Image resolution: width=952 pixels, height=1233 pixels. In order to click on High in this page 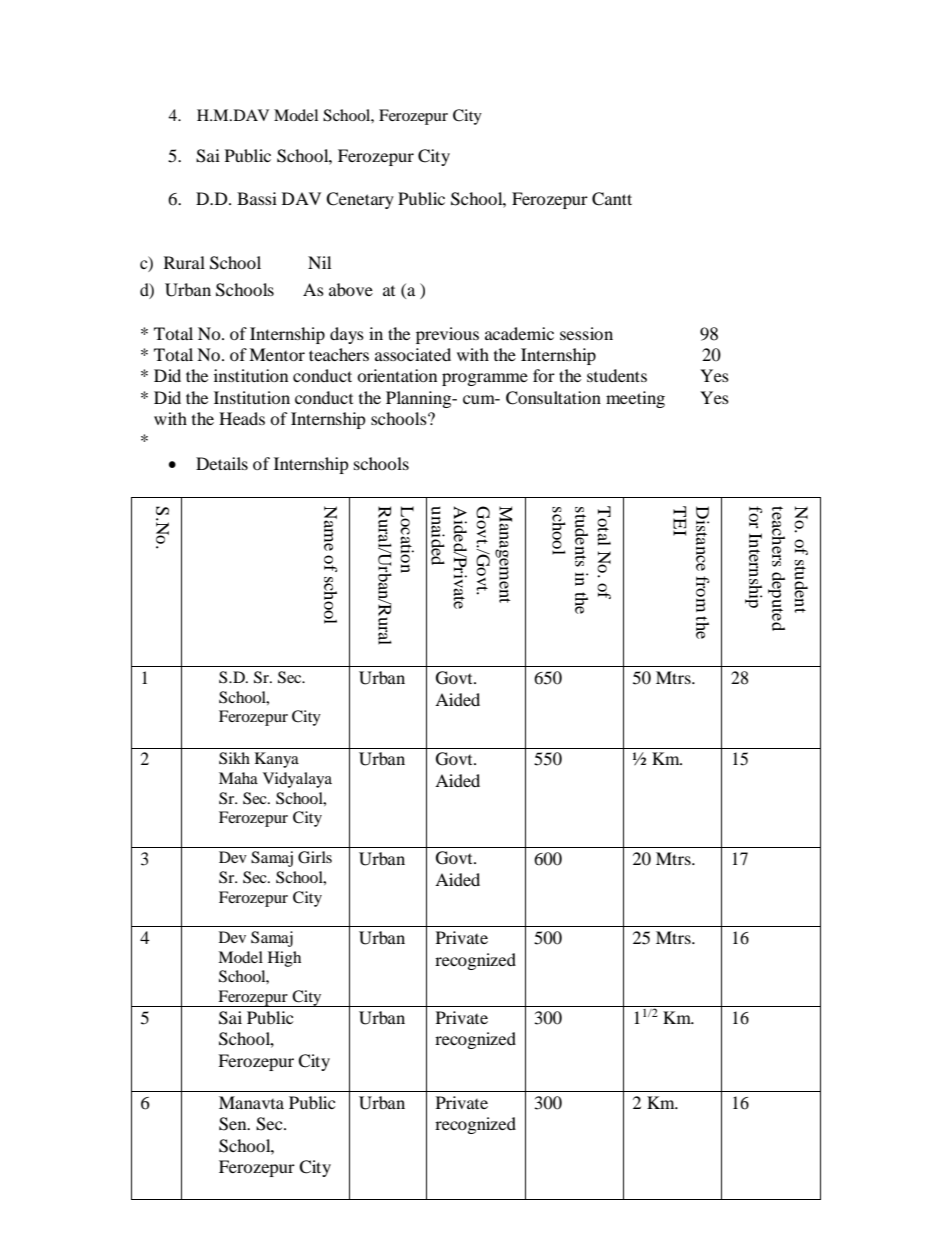, I will do `click(284, 959)`.
